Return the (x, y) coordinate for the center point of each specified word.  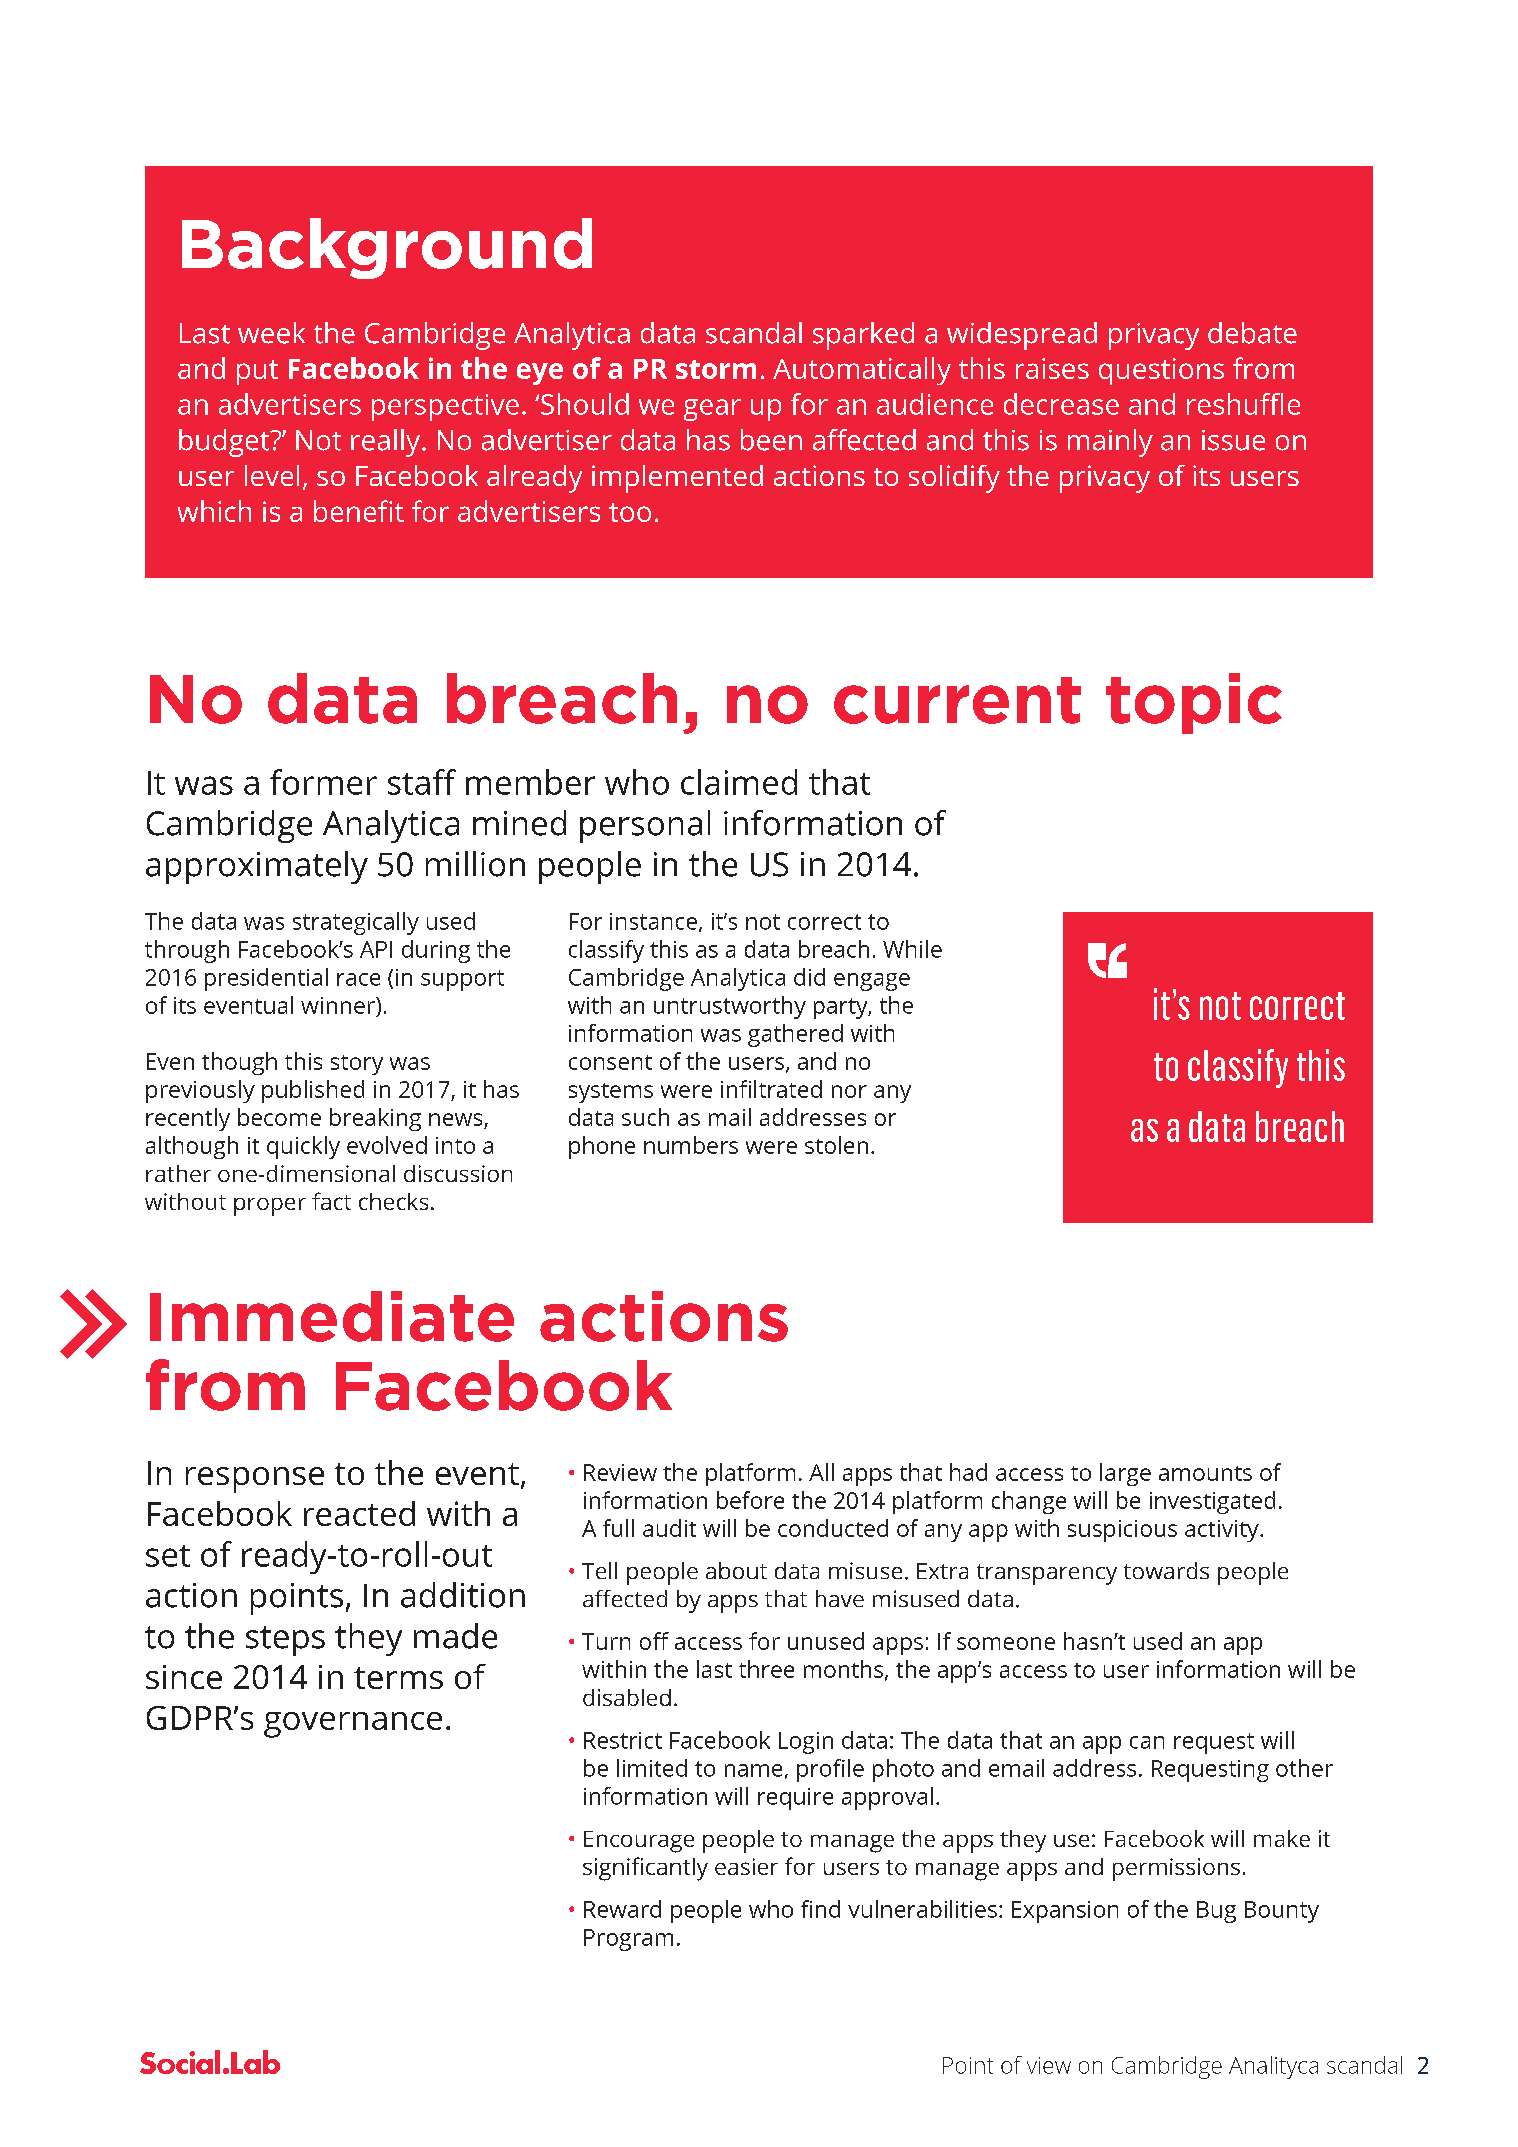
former (323, 782)
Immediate (332, 1316)
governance (353, 1725)
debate (1252, 333)
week (271, 333)
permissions (1176, 1869)
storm (716, 369)
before (750, 1500)
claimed (739, 782)
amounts (1205, 1473)
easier (746, 1866)
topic (1194, 703)
